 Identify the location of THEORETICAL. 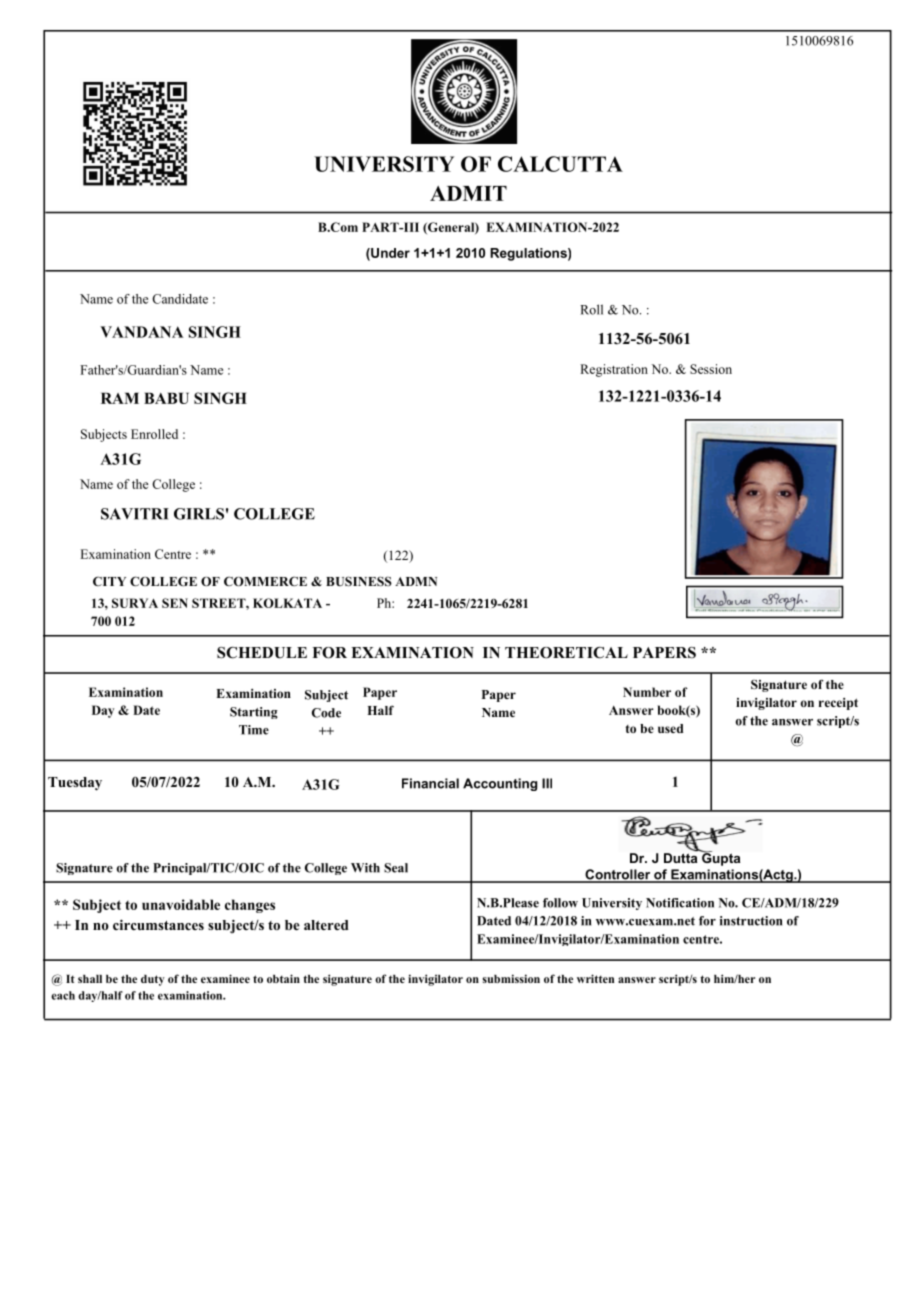
(566, 653).
